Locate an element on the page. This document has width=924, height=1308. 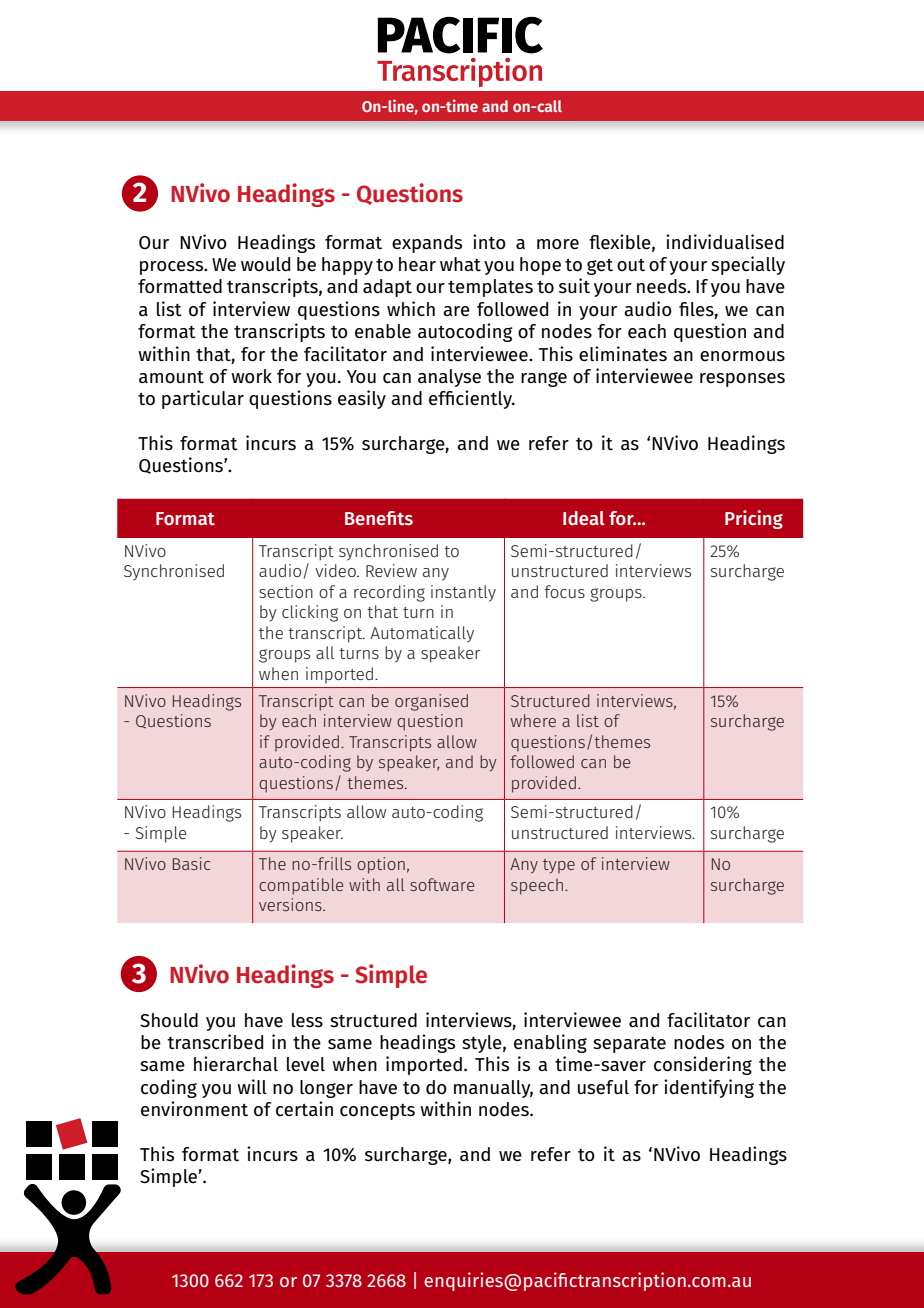
type is located at coordinates (559, 866).
